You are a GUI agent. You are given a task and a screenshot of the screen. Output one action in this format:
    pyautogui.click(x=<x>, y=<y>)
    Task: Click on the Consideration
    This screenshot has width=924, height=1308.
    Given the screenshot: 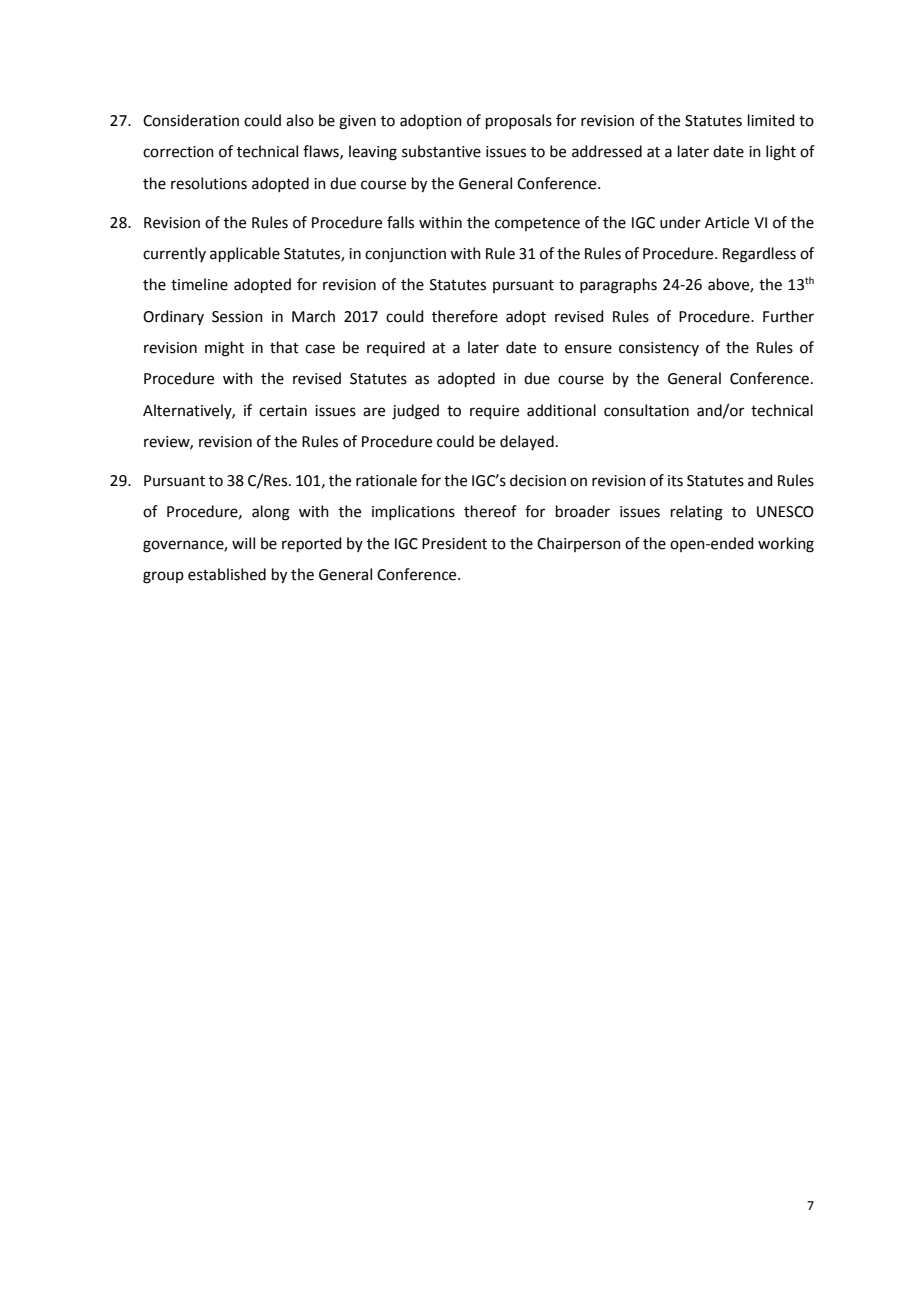 What is the action you would take?
    pyautogui.click(x=191, y=120)
